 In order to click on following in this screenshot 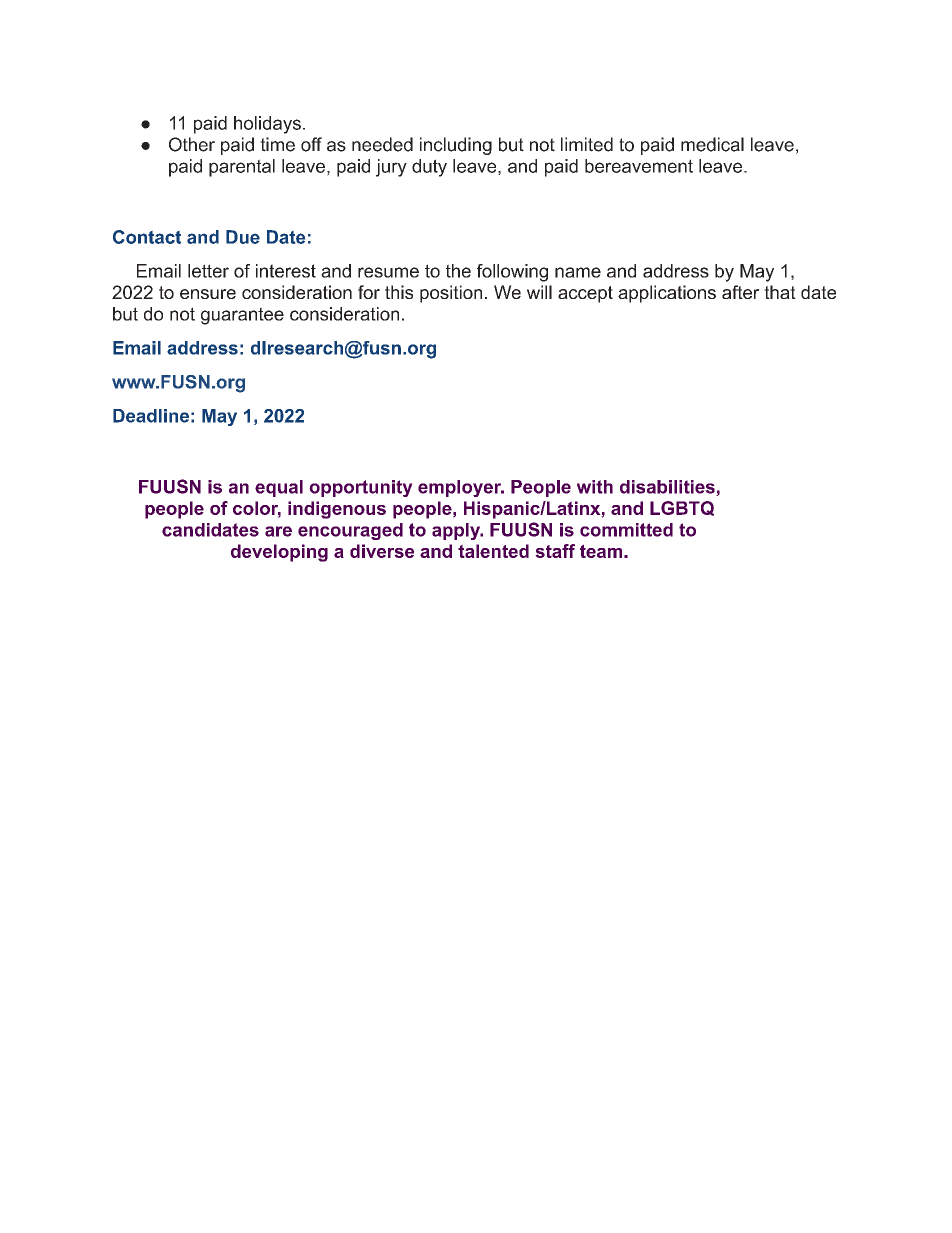, I will do `click(512, 273)`.
